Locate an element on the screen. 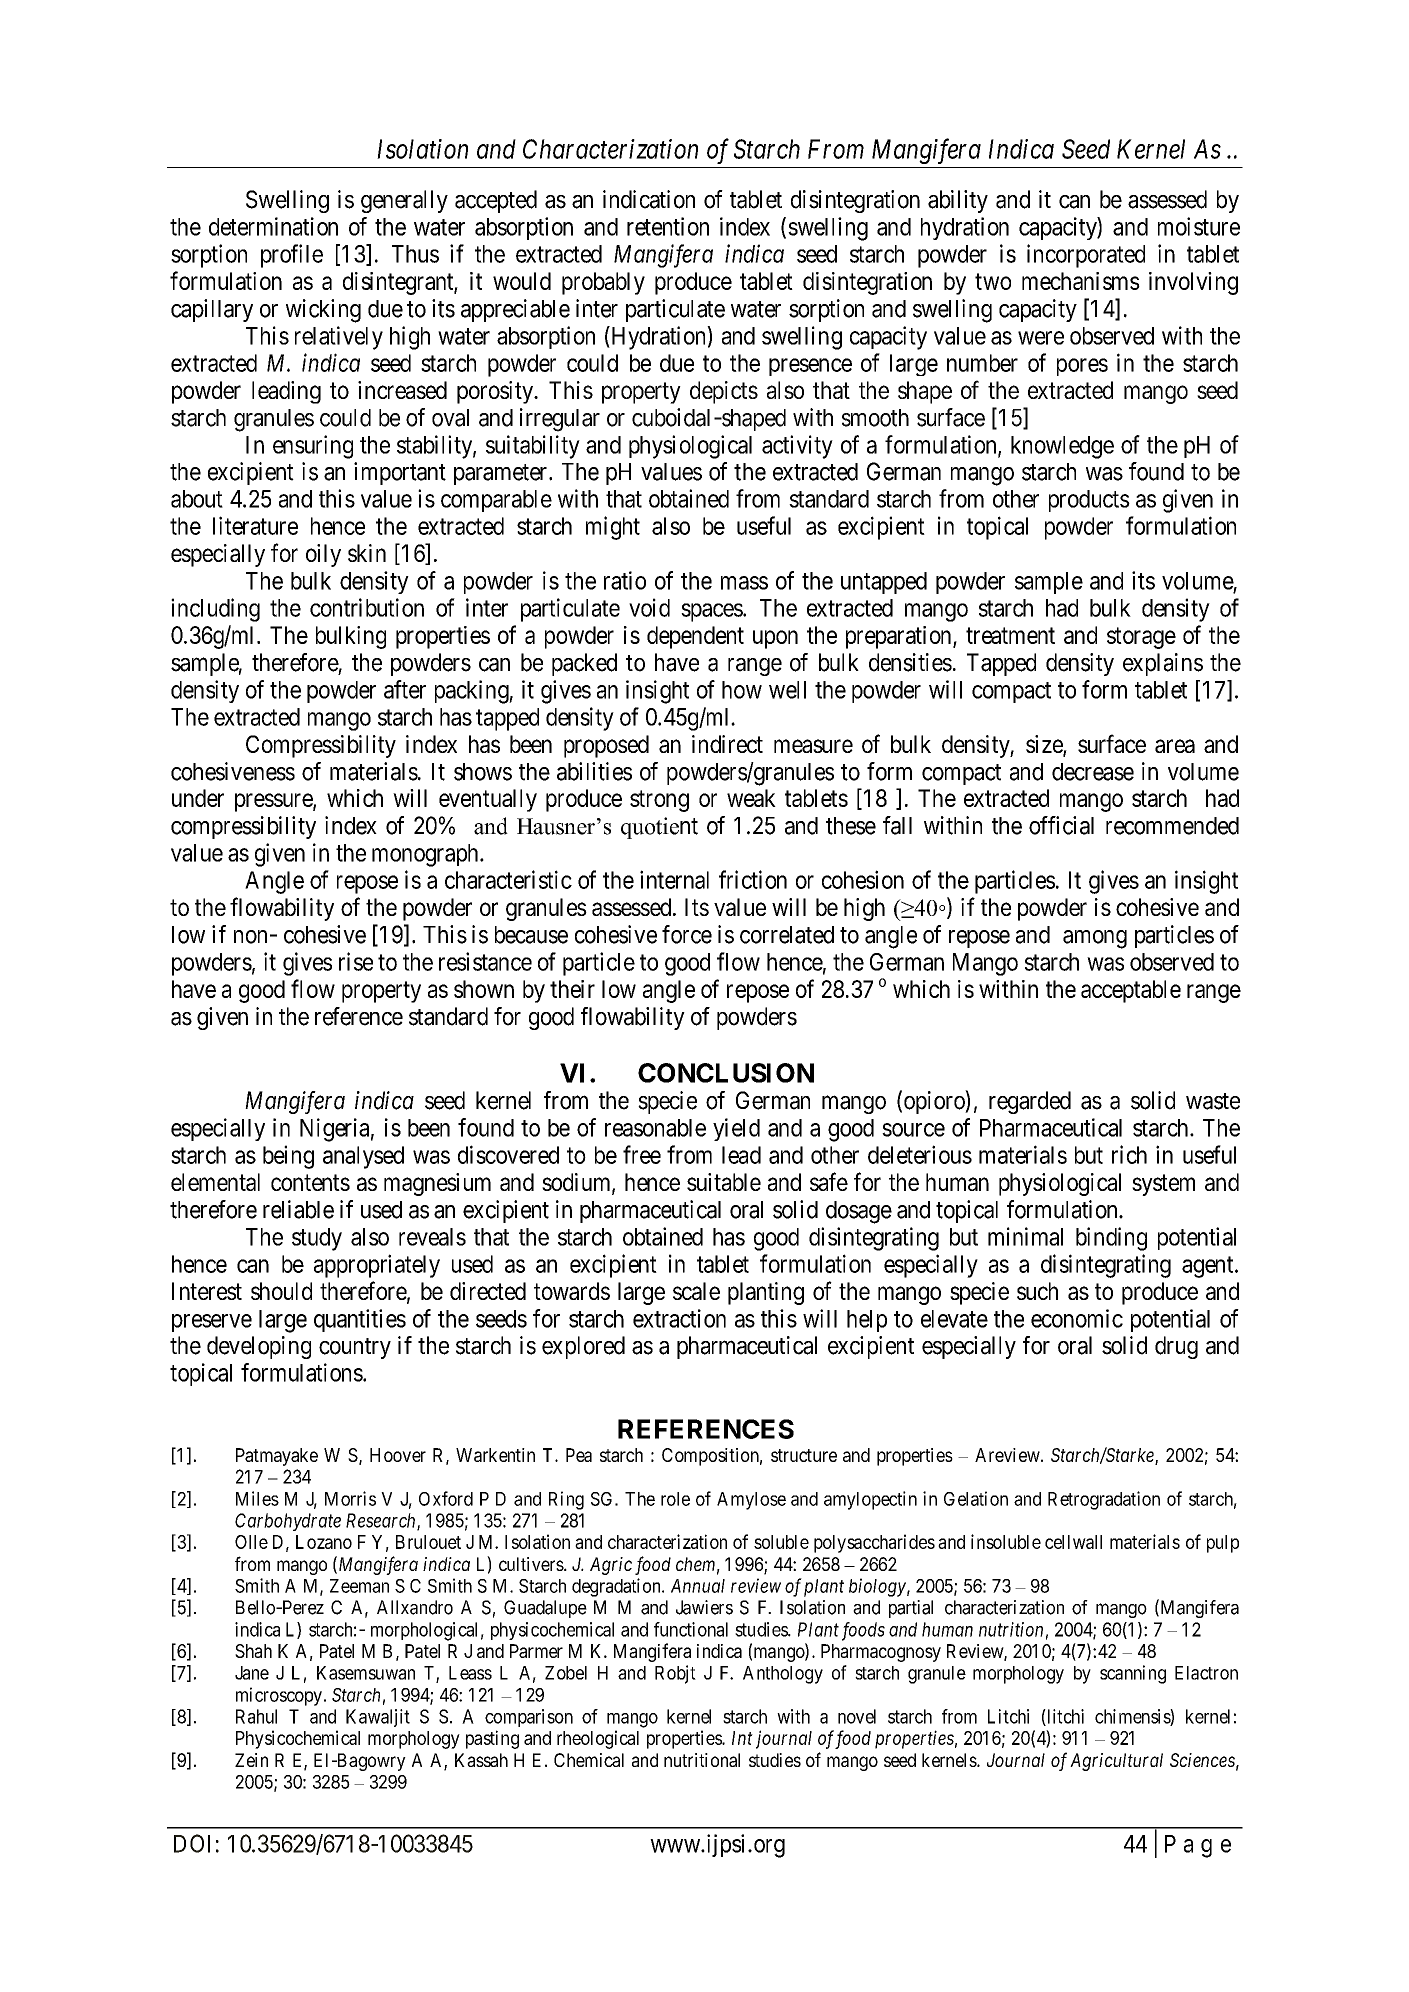 The height and width of the screenshot is (1992, 1409). contribution is located at coordinates (367, 607).
